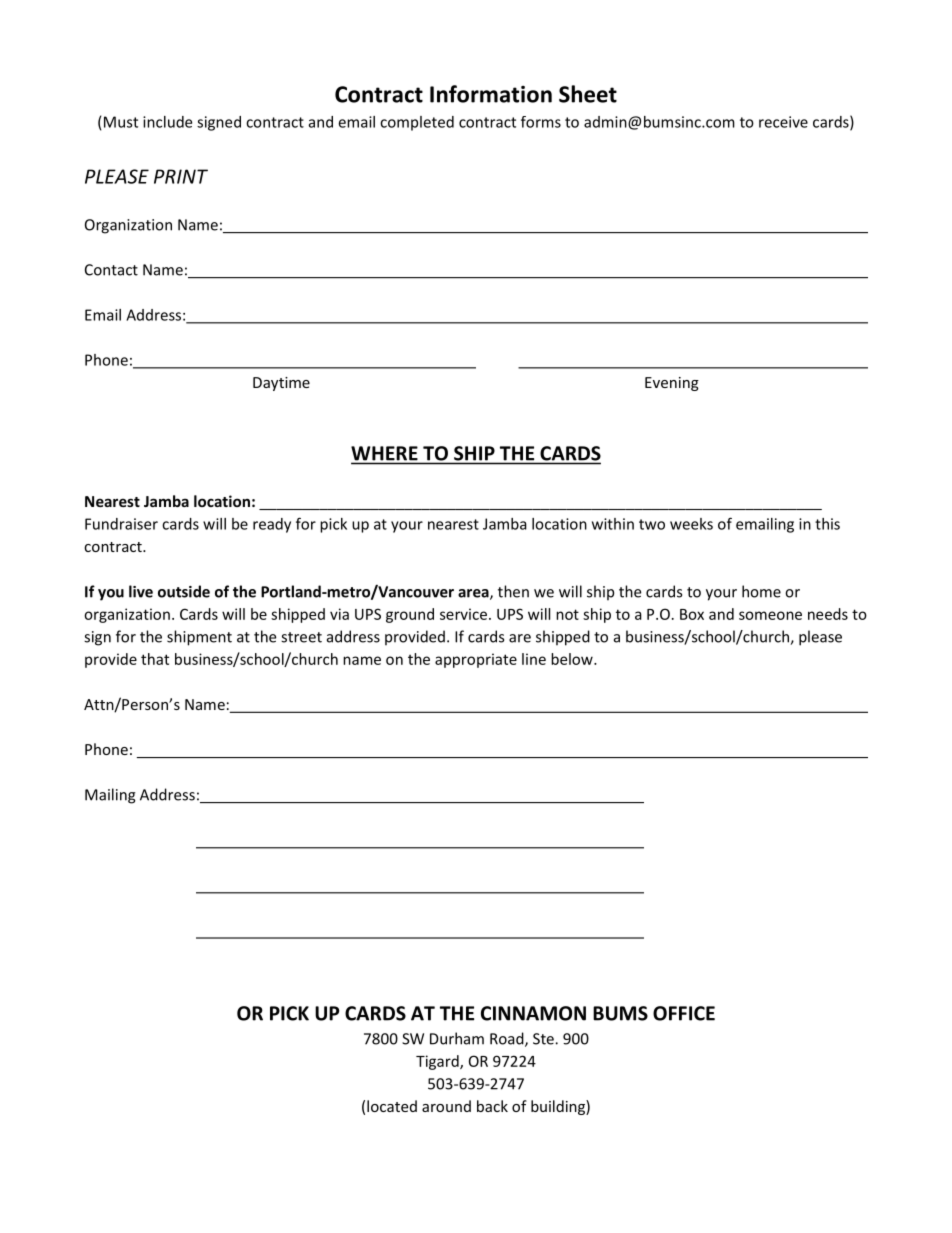 Image resolution: width=952 pixels, height=1233 pixels. Describe the element at coordinates (684, 1013) in the screenshot. I see `OFFICE` at that location.
